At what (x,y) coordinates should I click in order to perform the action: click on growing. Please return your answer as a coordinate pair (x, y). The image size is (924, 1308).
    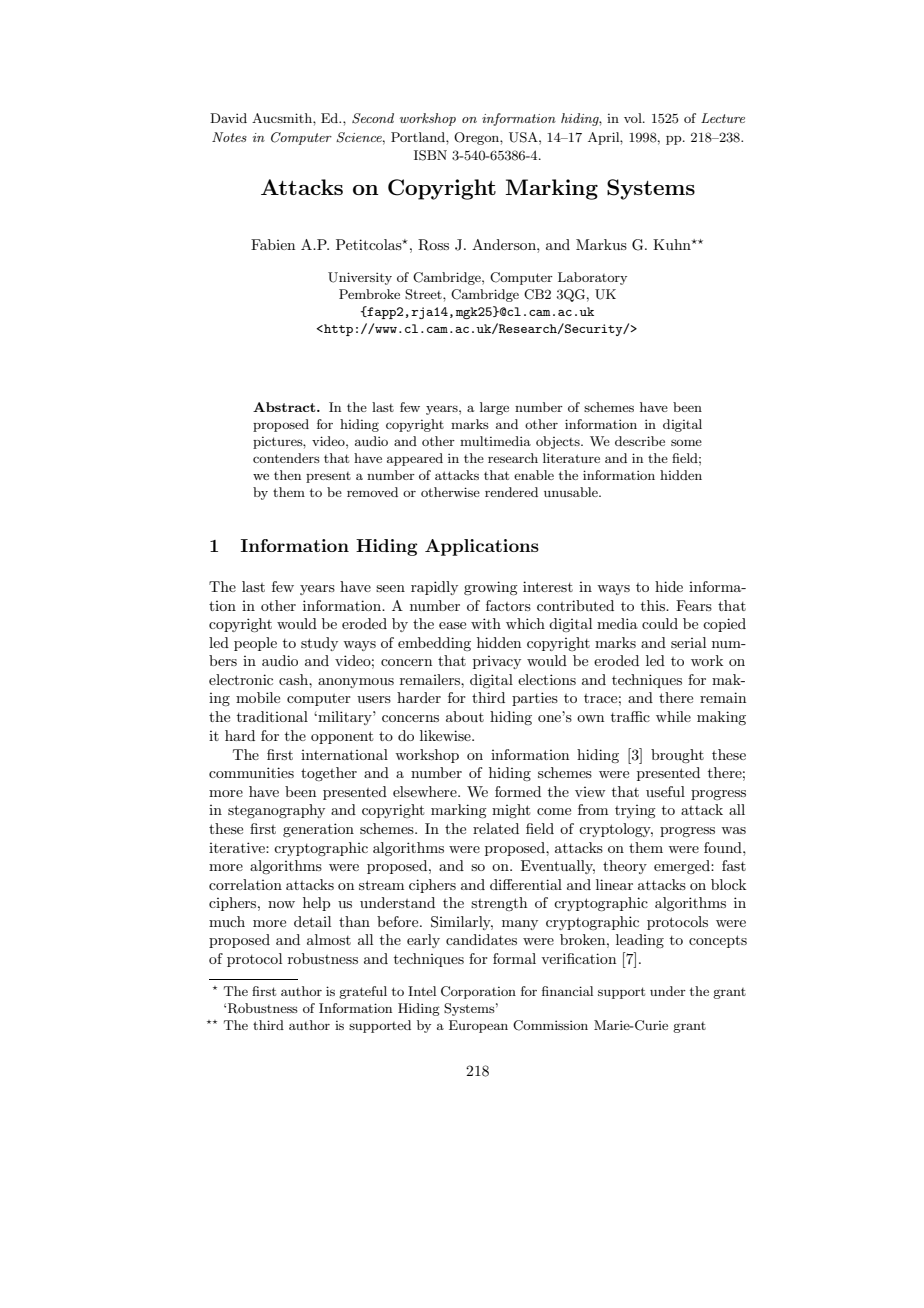
    Looking at the image, I should click on (491, 588).
